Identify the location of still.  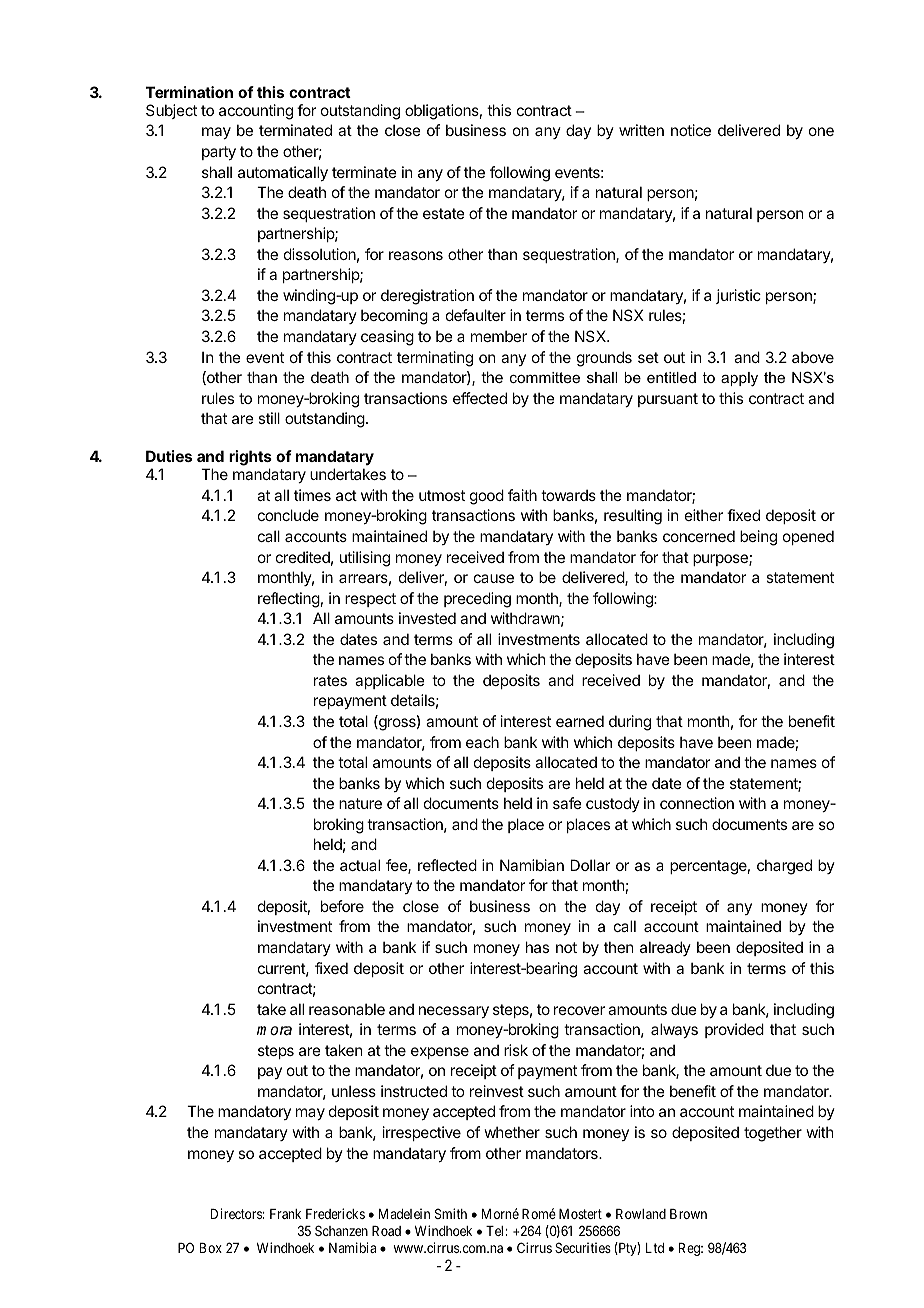
(269, 418).
